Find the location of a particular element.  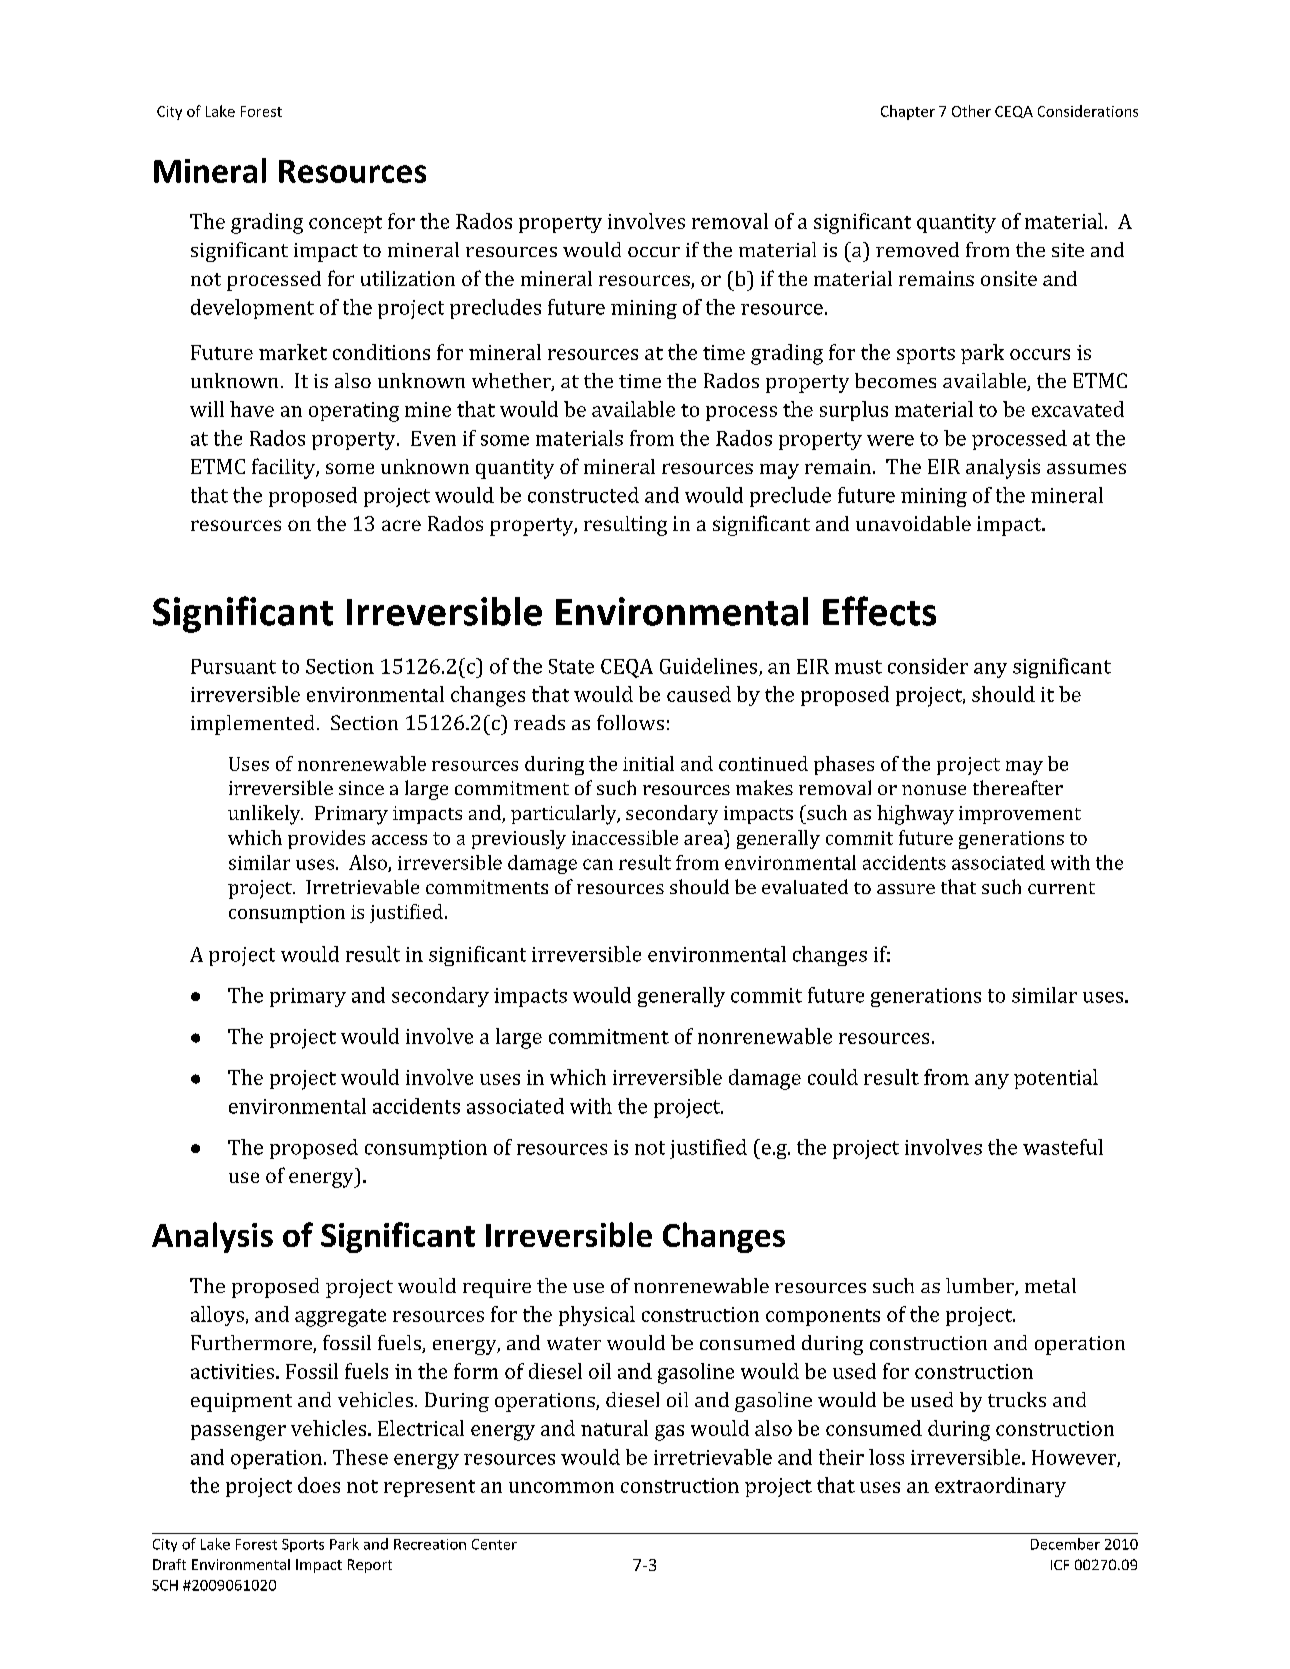

Effects is located at coordinates (879, 611).
